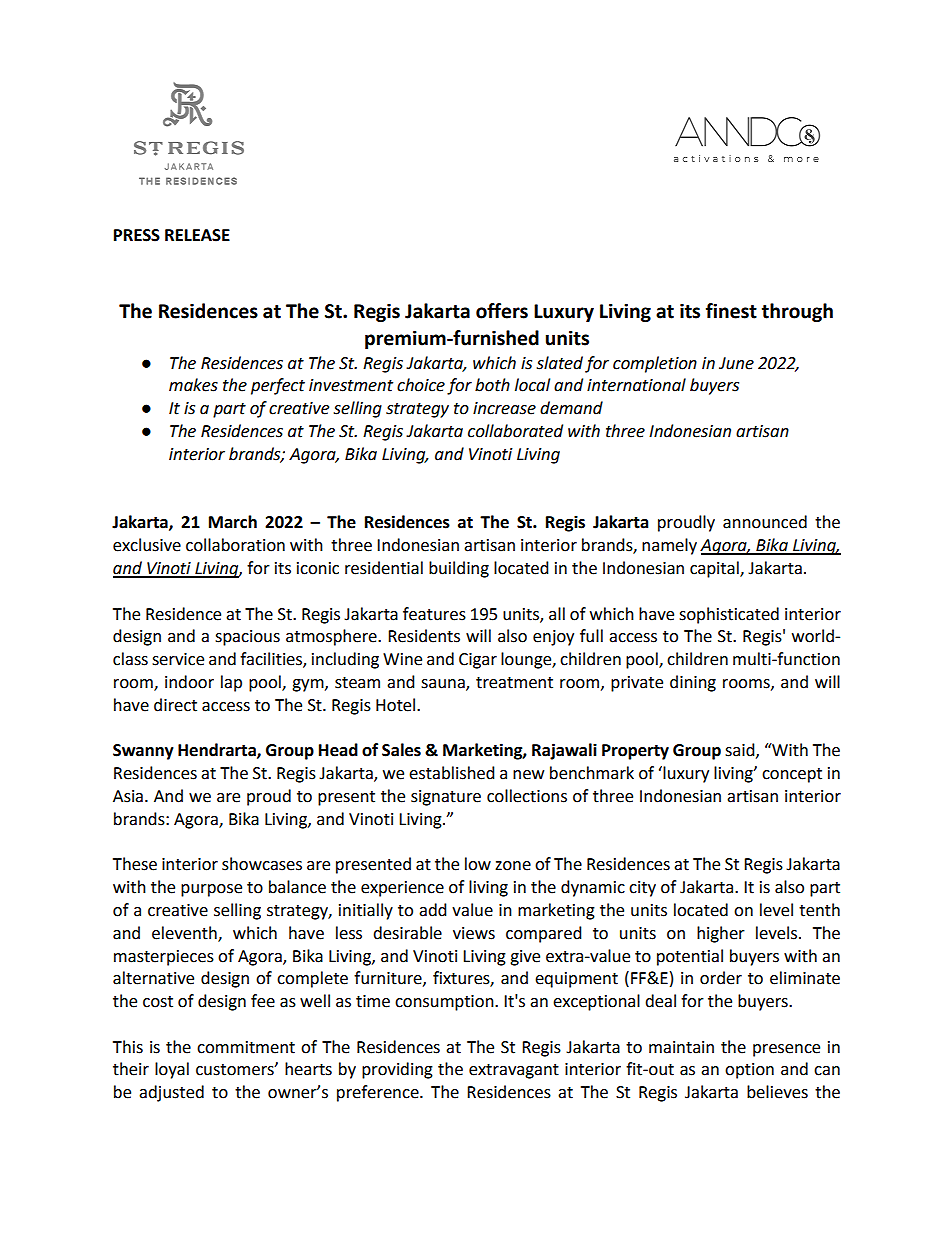 The height and width of the document is (1233, 952). Describe the element at coordinates (693, 683) in the document. I see `dining` at that location.
